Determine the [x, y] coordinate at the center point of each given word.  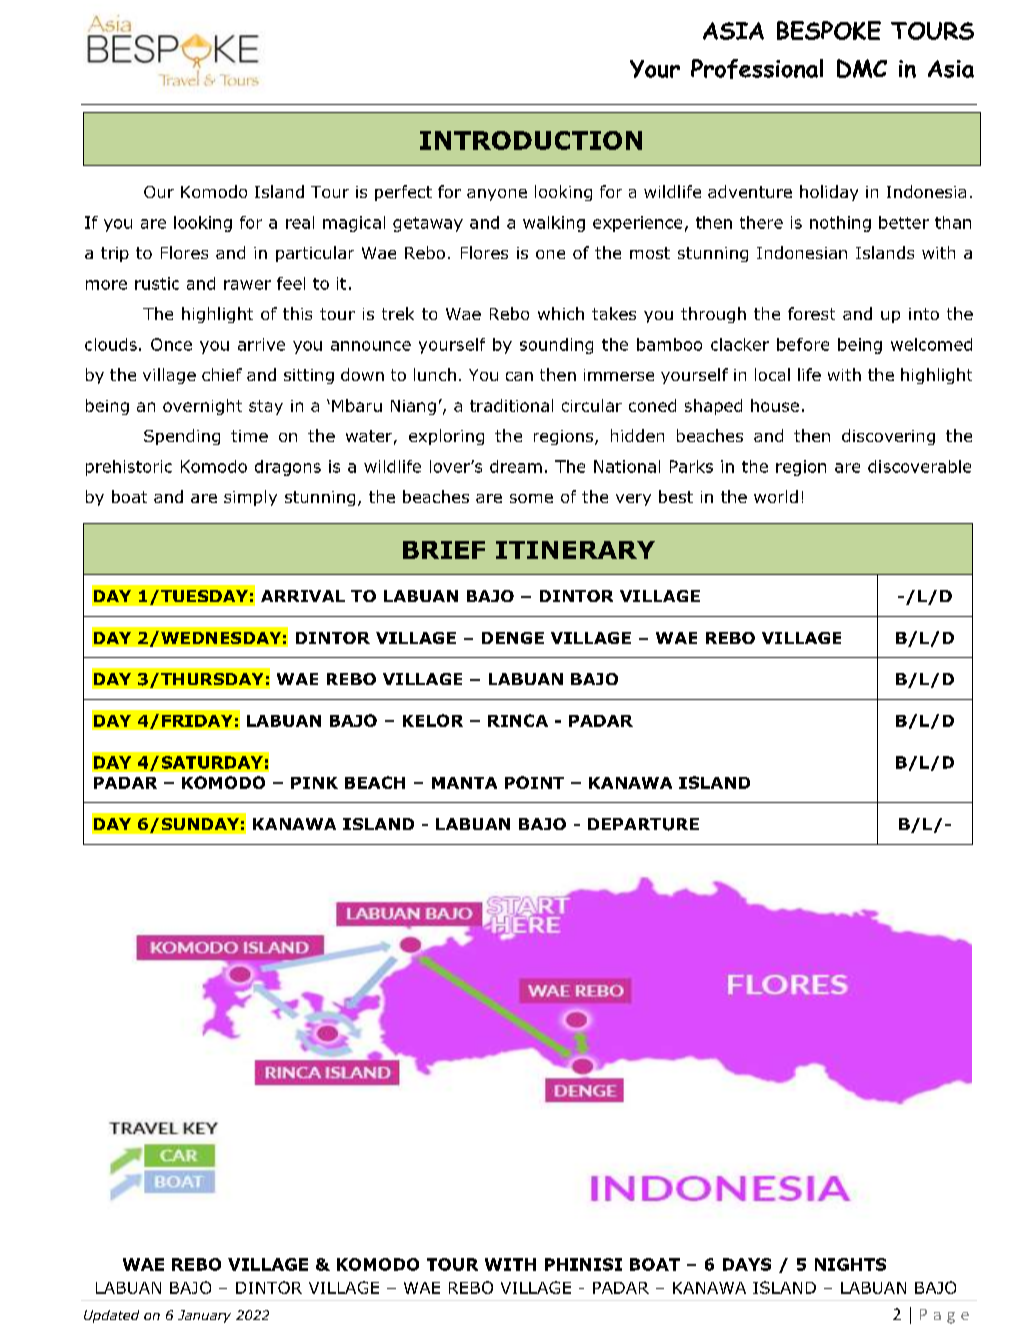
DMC [862, 68]
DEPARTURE [643, 824]
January [204, 1316]
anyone [497, 195]
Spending [182, 437]
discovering [888, 437]
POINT [534, 782]
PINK [314, 783]
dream [516, 466]
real [300, 222]
